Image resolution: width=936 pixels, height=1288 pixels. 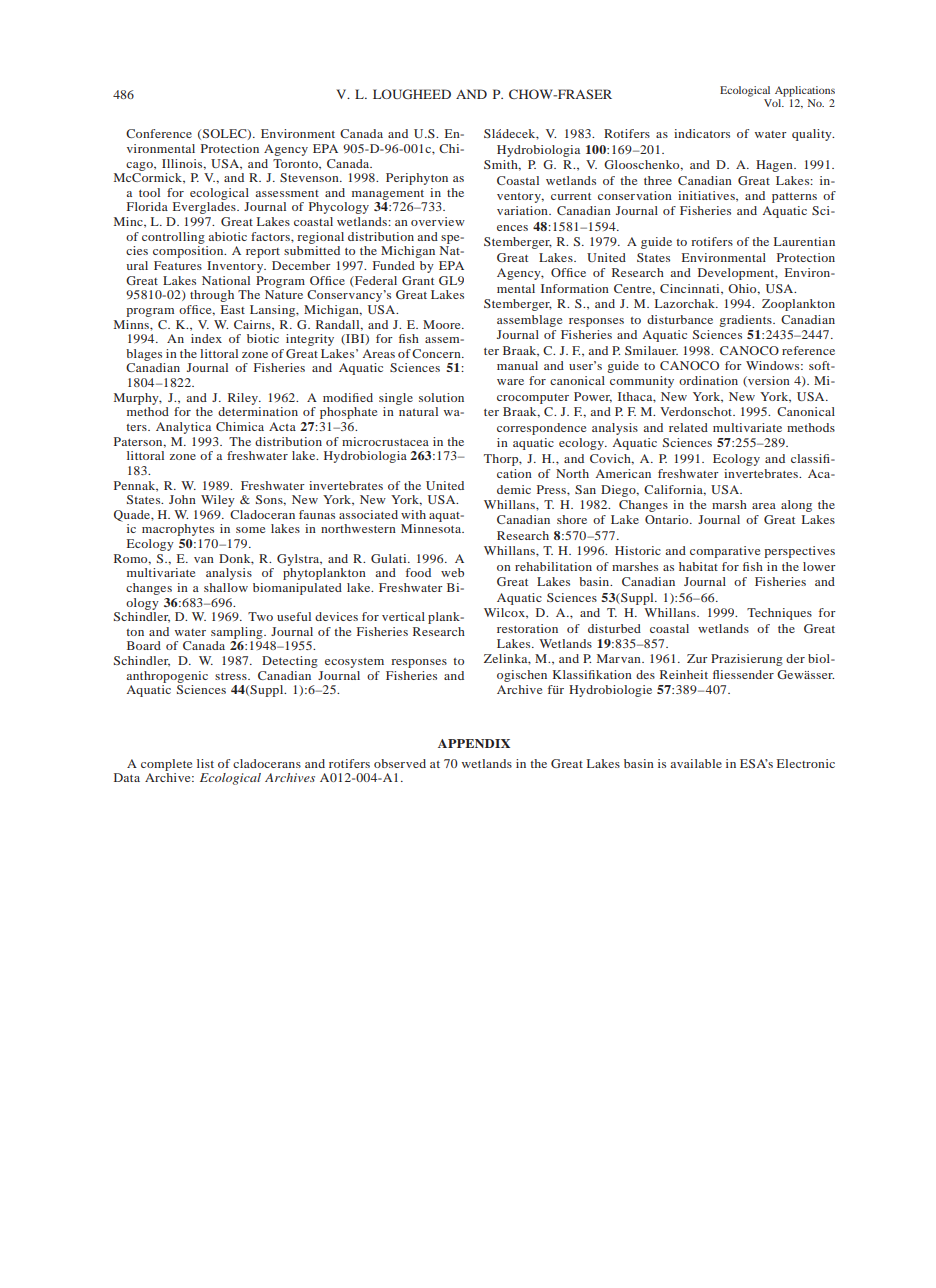 What do you see at coordinates (418, 280) in the page?
I see `Grant` at bounding box center [418, 280].
